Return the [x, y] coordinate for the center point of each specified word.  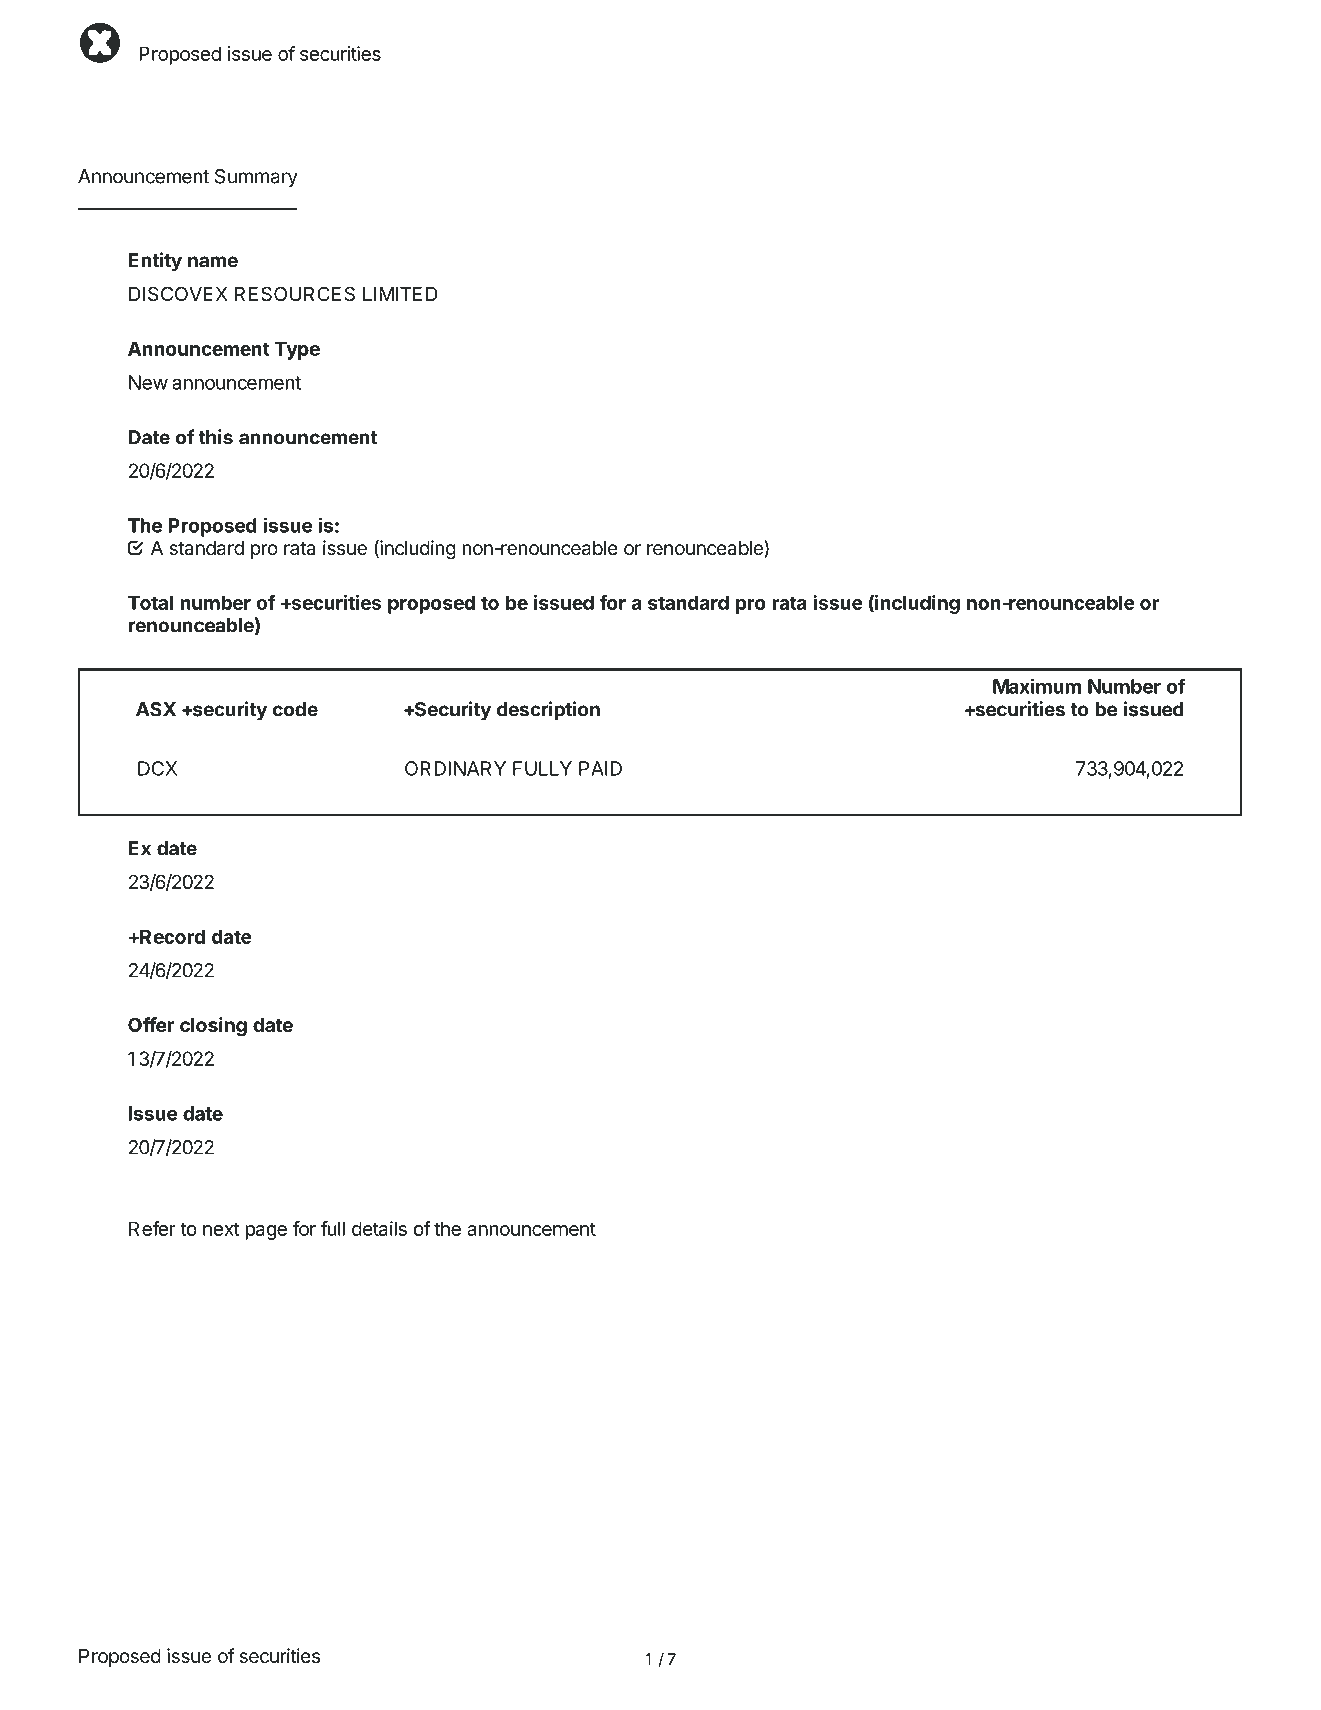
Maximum [1037, 686]
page [266, 1232]
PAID [600, 768]
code [295, 709]
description [548, 711]
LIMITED [400, 294]
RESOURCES [295, 294]
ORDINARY [455, 768]
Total [150, 602]
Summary [256, 178]
